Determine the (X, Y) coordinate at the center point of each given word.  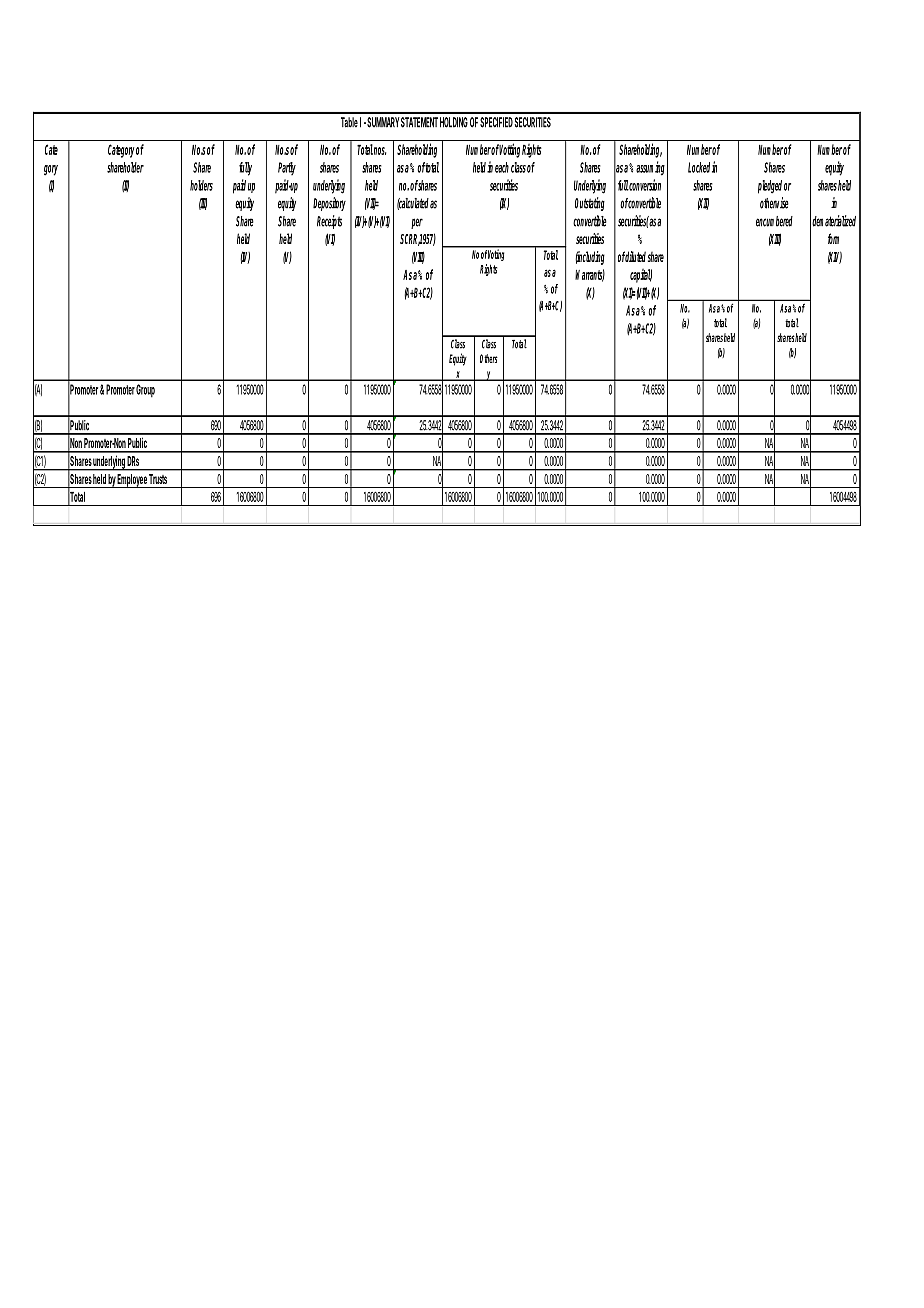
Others (489, 358)
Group (145, 390)
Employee (132, 481)
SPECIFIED (496, 122)
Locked (699, 167)
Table (349, 122)
